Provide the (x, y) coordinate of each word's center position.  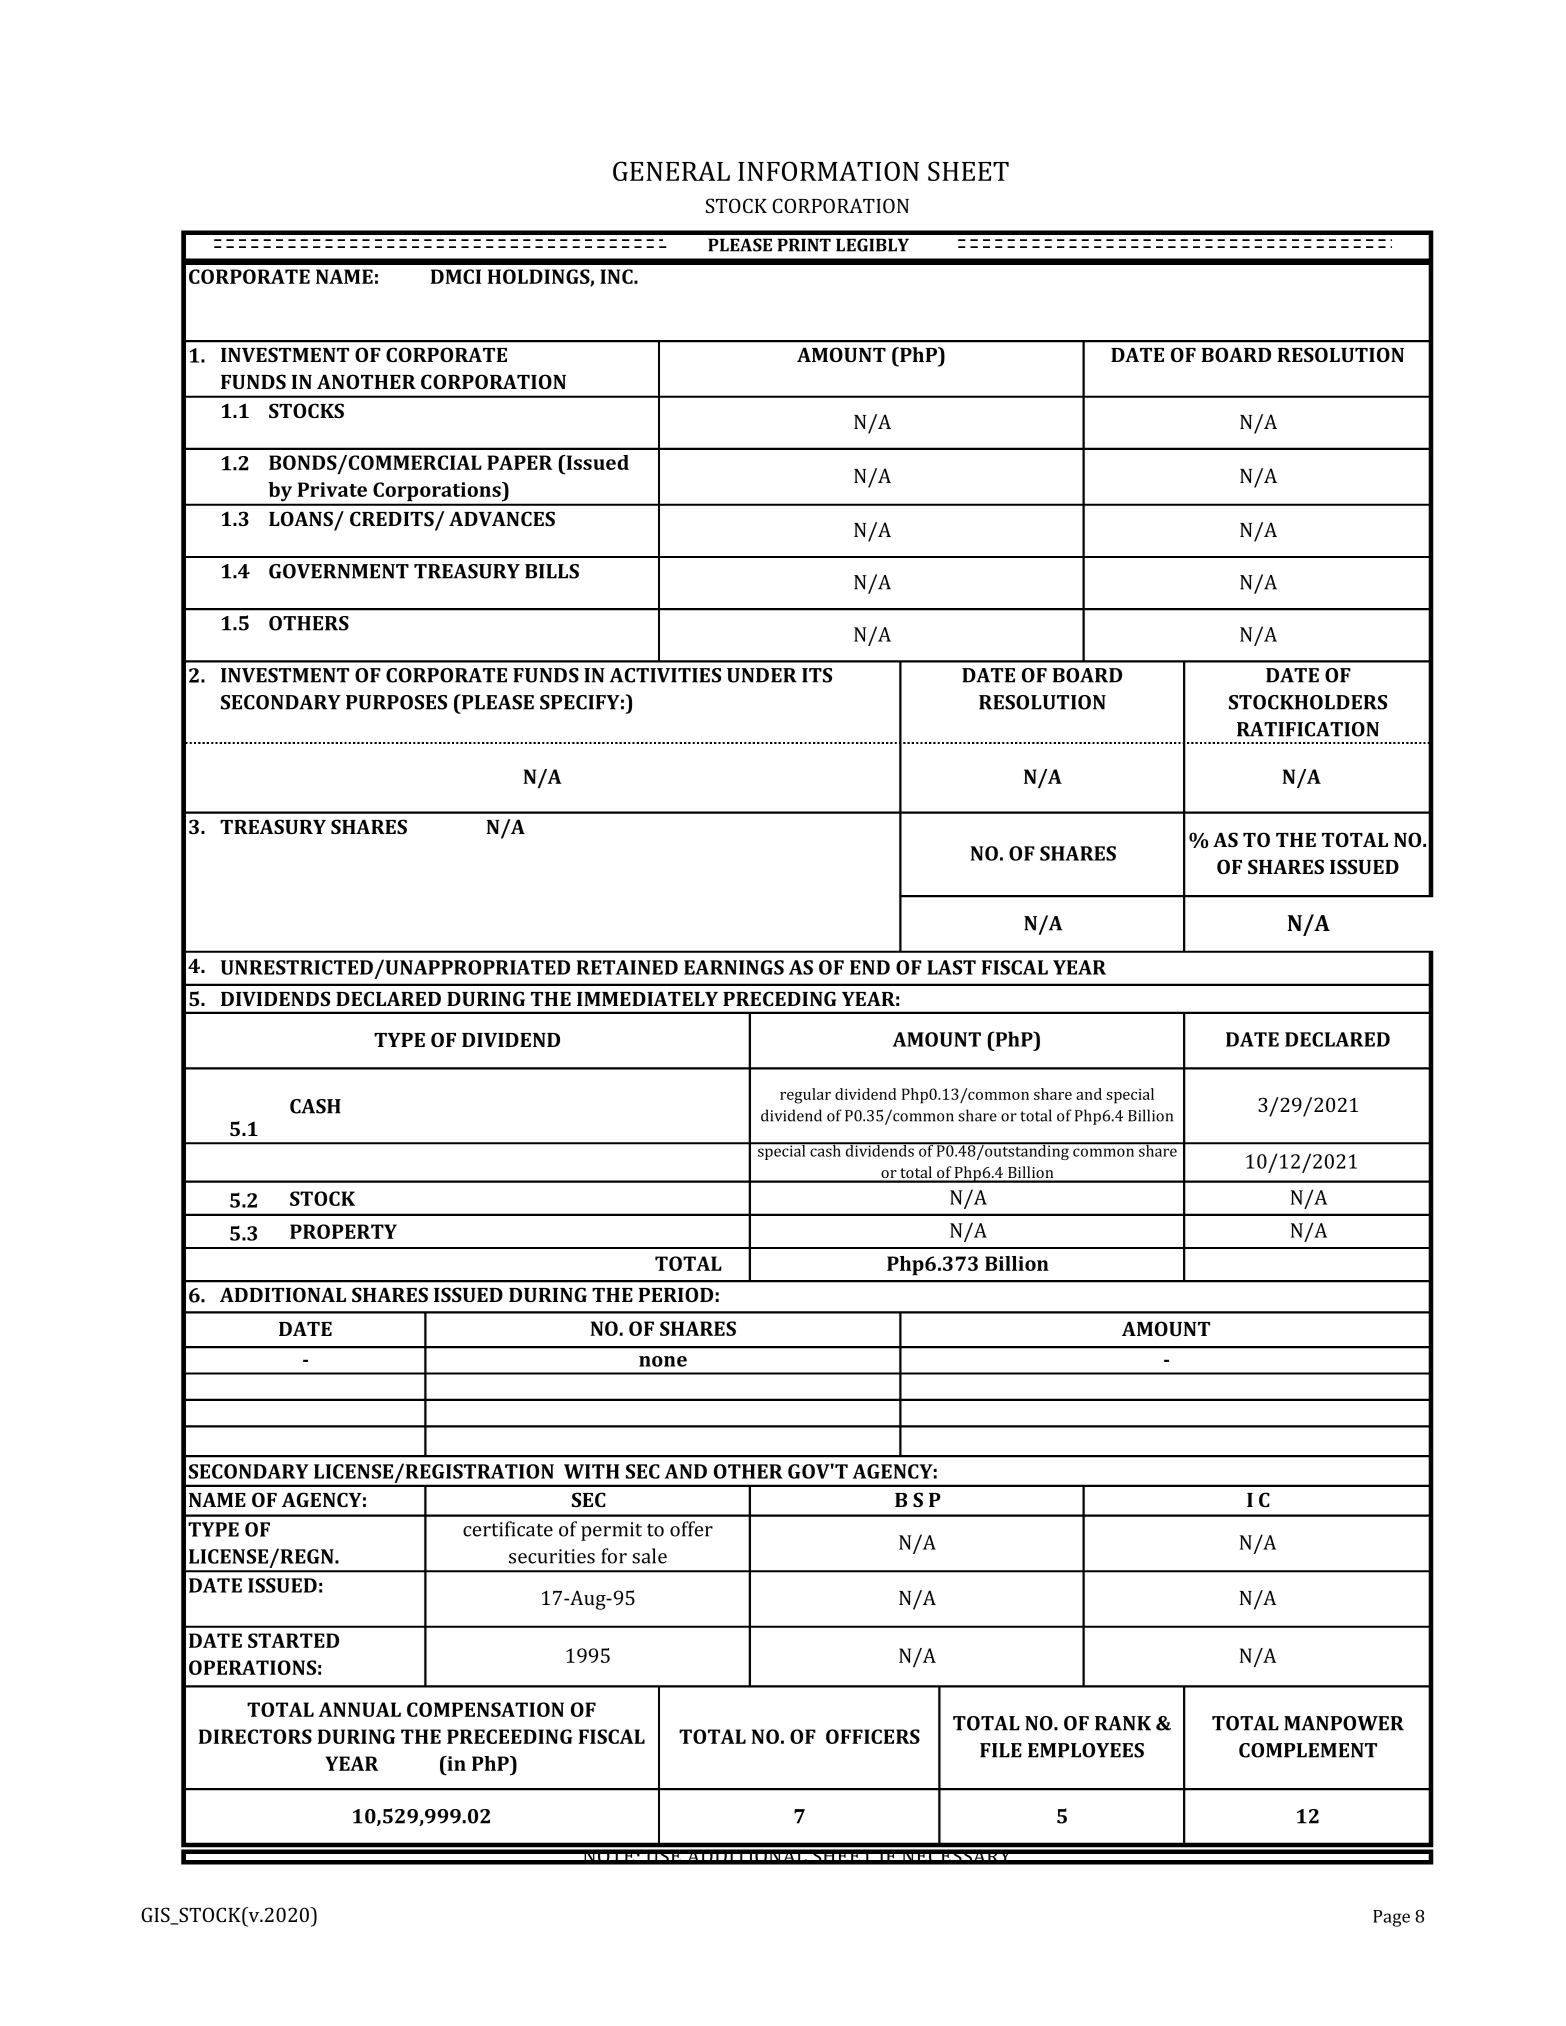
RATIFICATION (1308, 729)
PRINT (804, 245)
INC (617, 276)
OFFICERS (873, 1736)
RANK (1123, 1723)
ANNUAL (359, 1709)
